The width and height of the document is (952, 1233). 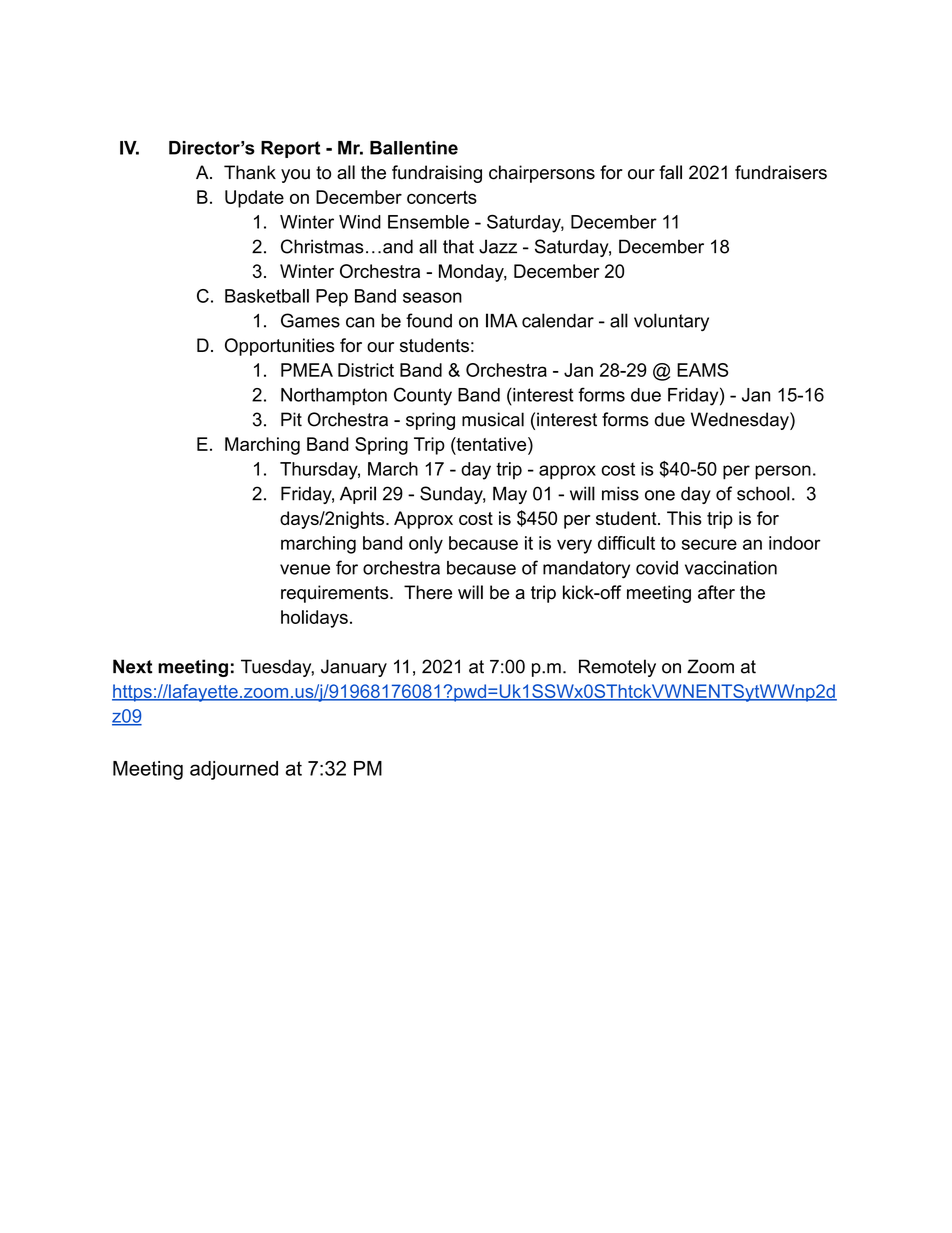 What do you see at coordinates (671, 322) in the document?
I see `voluntary` at bounding box center [671, 322].
